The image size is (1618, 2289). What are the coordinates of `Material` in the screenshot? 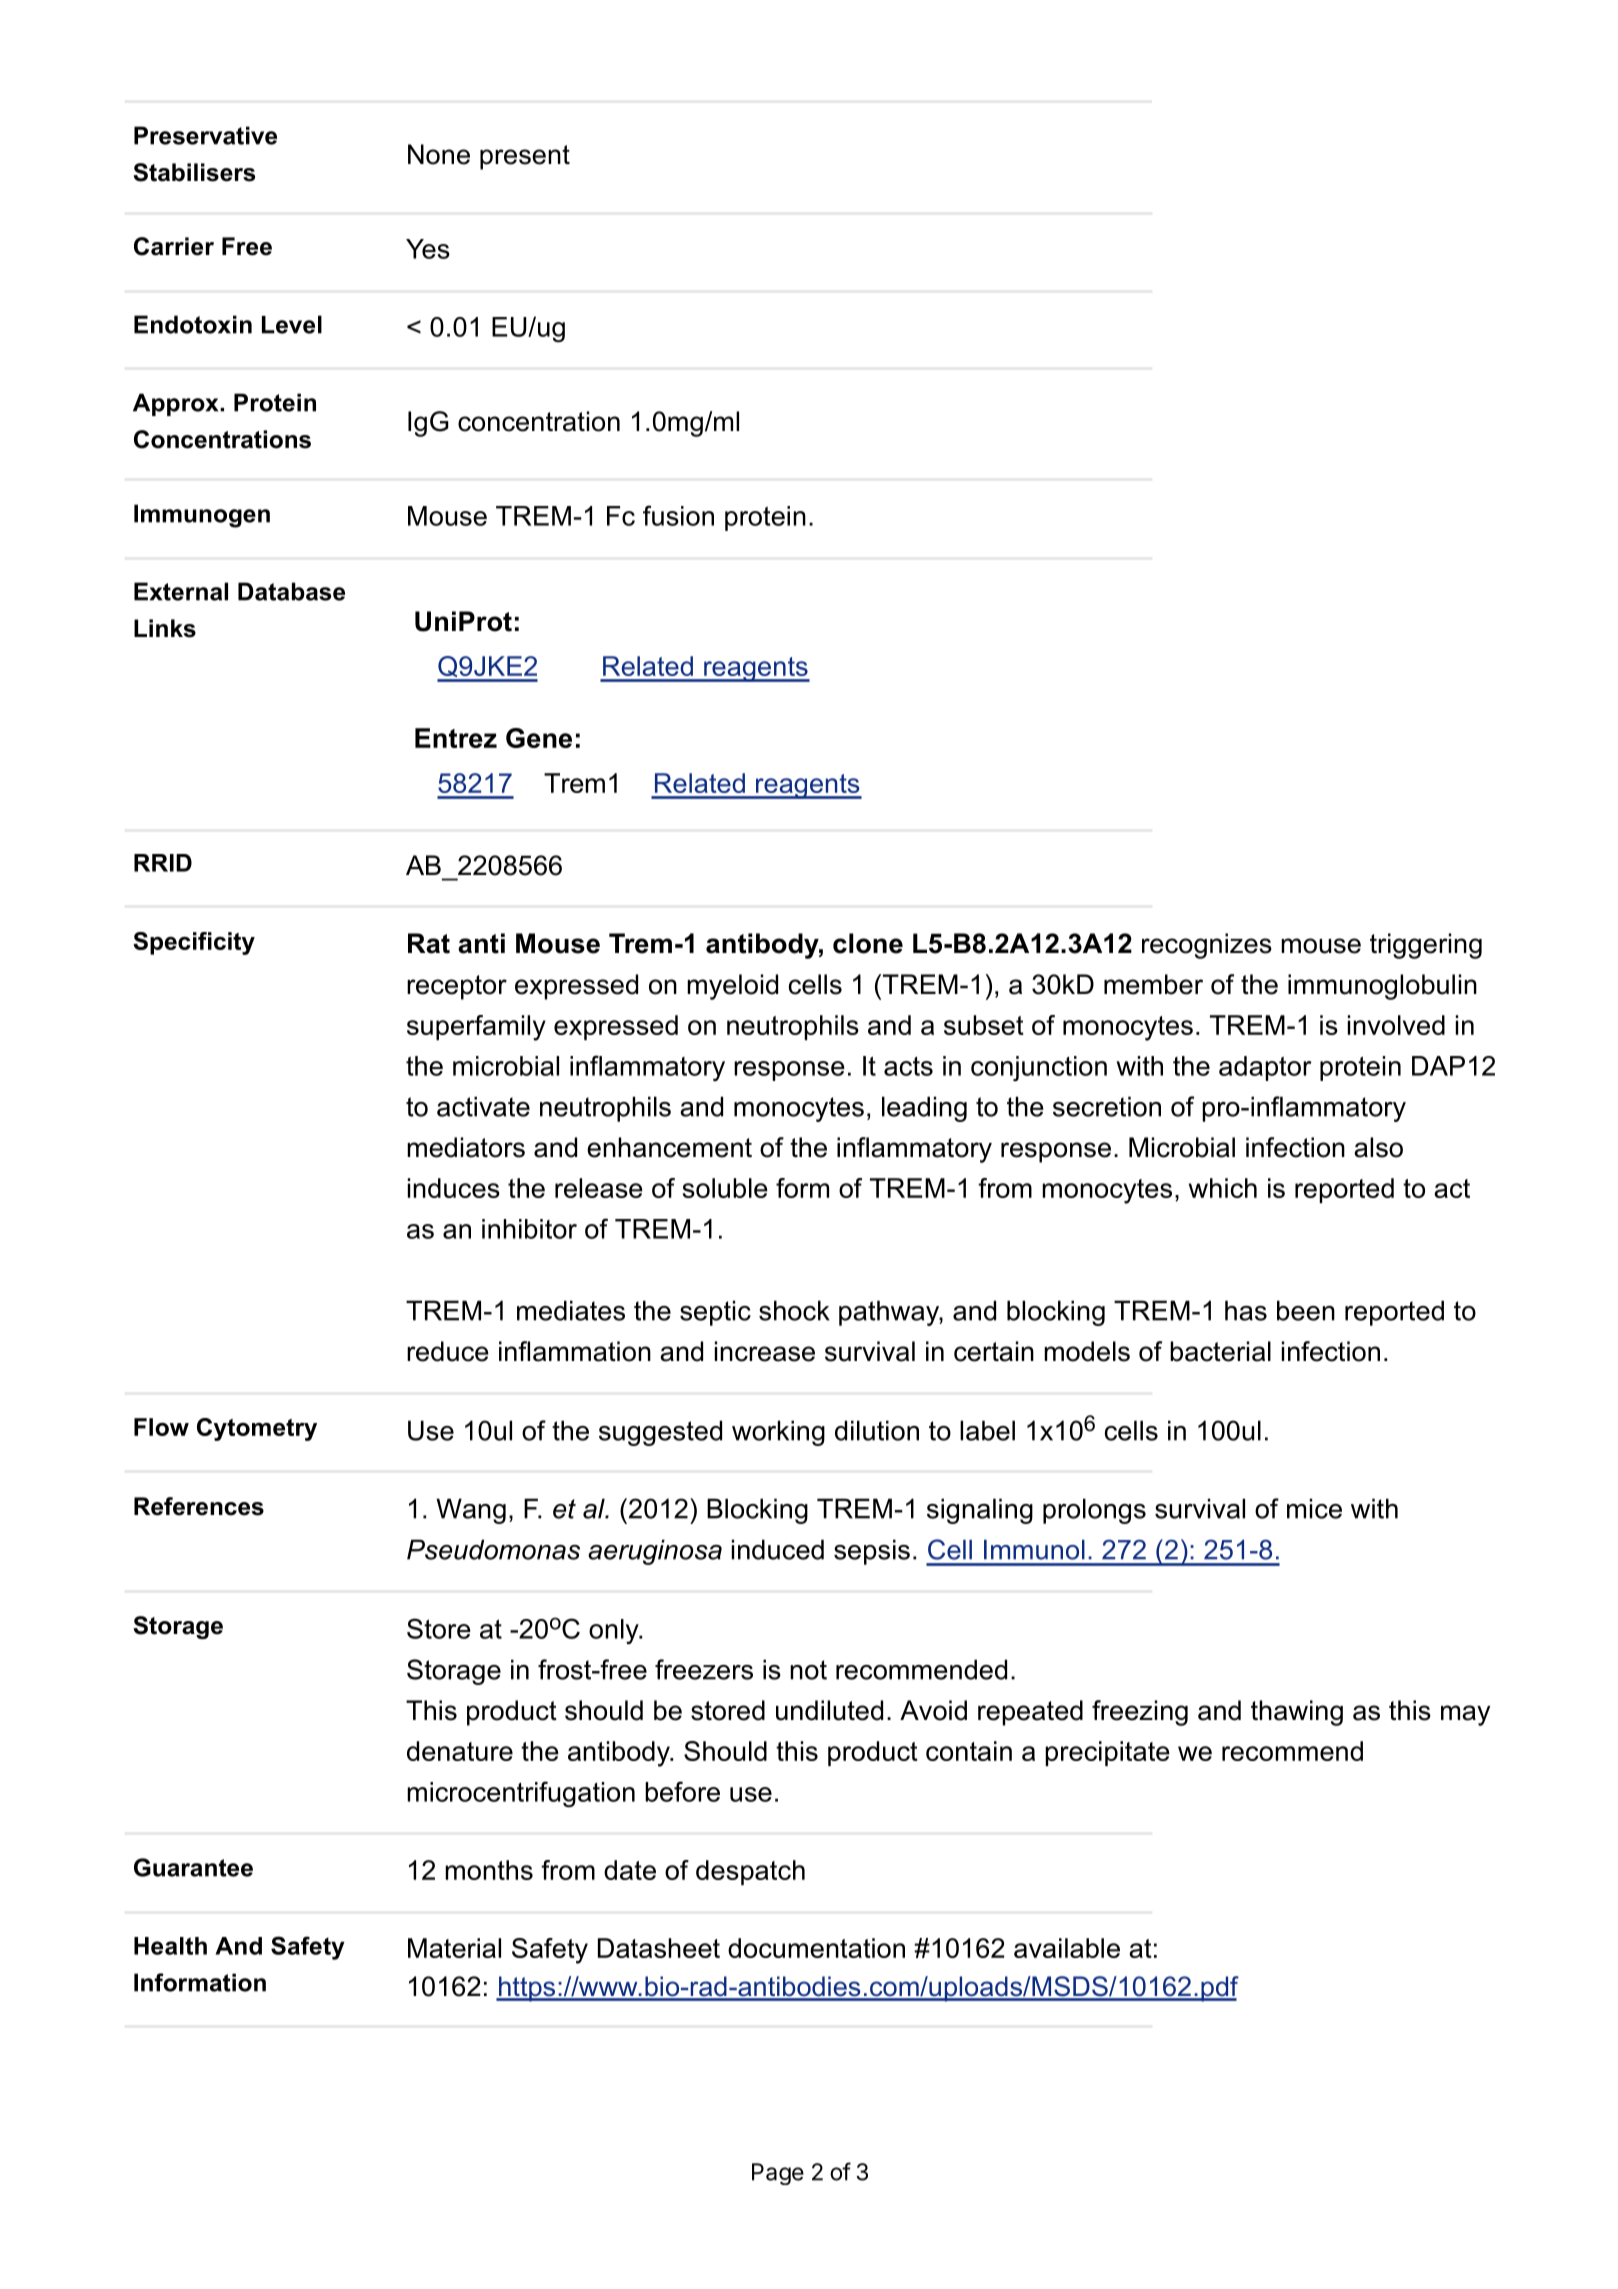 It's located at (454, 1948).
